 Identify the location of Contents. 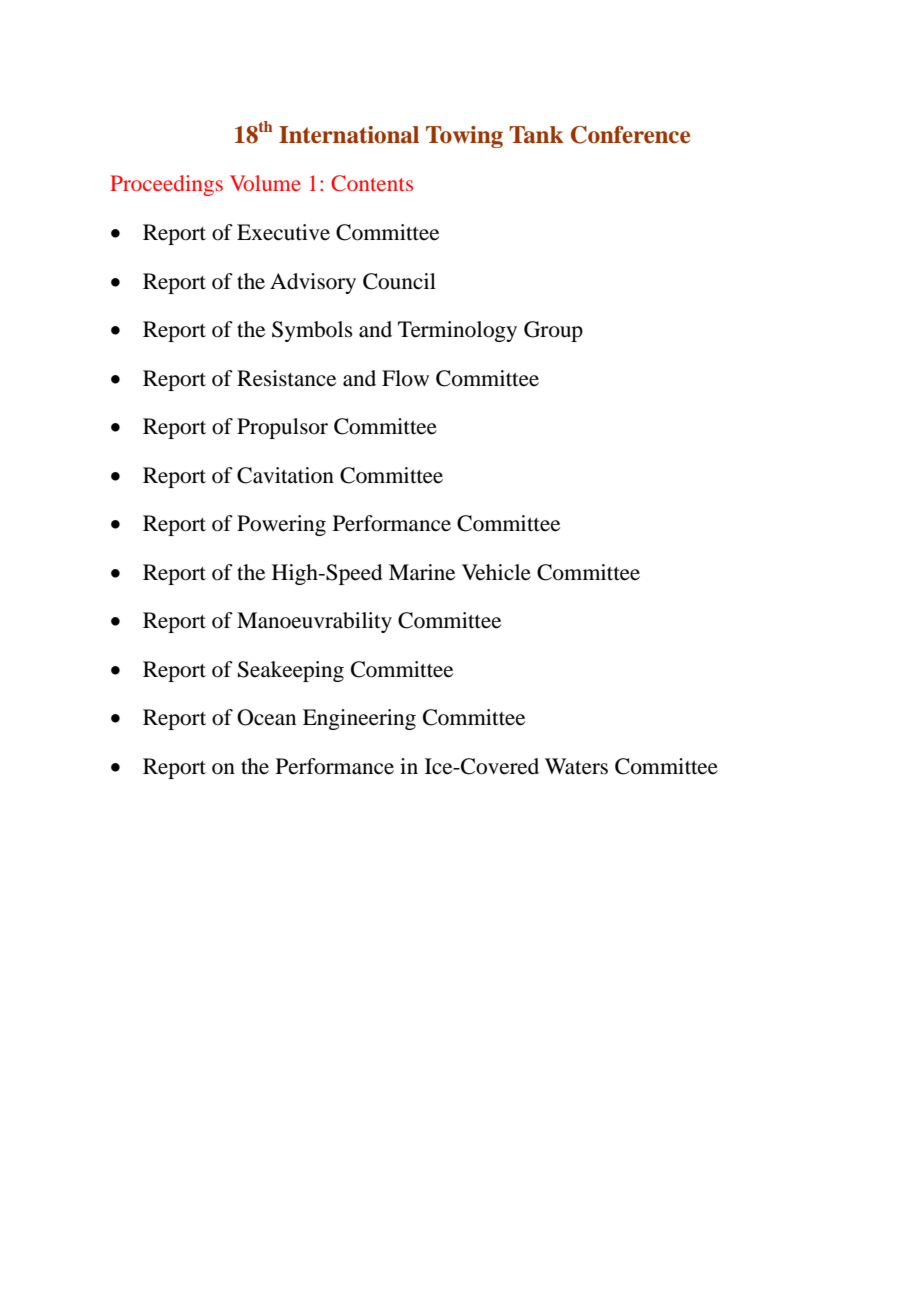
(372, 183).
